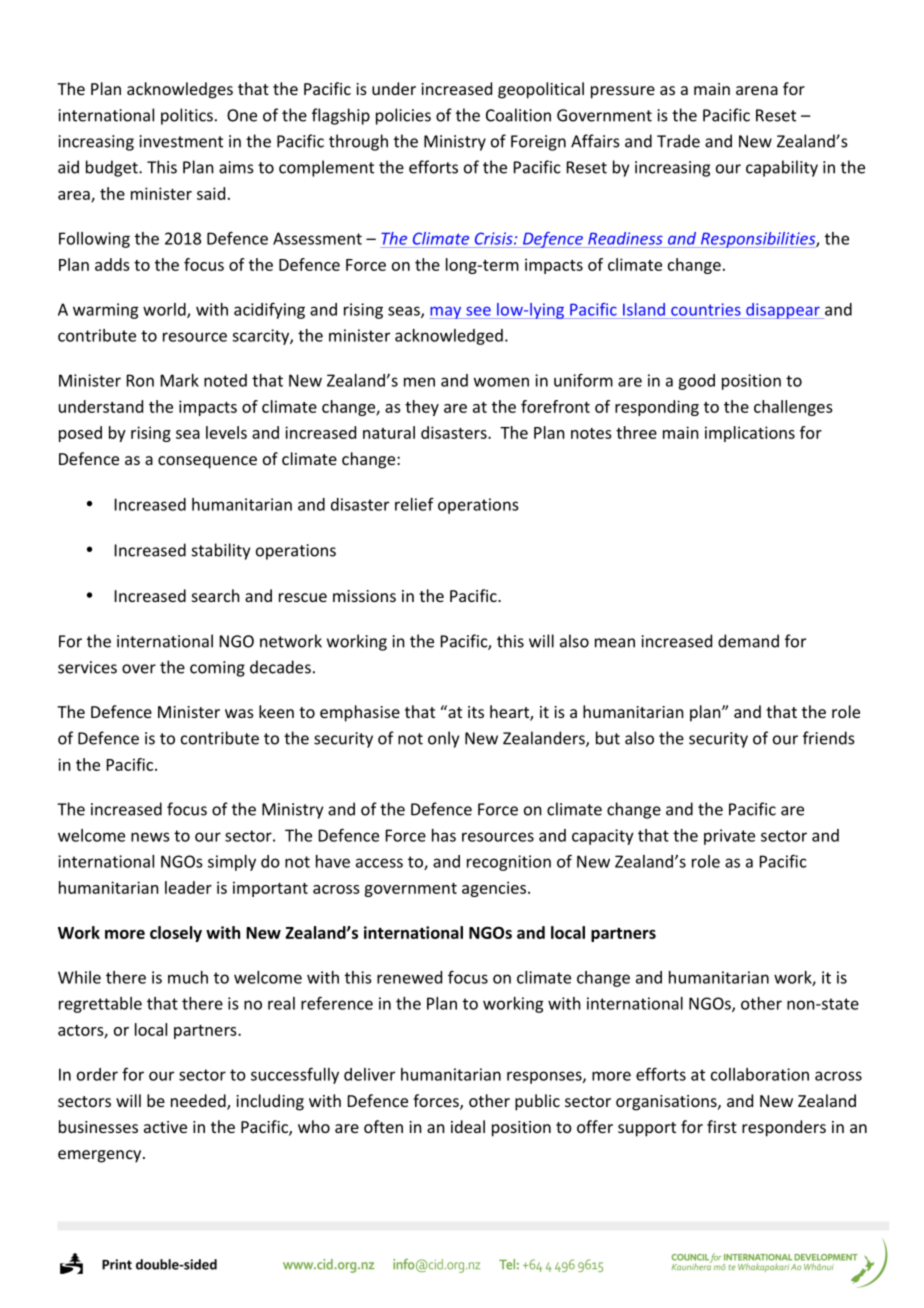  Describe the element at coordinates (187, 116) in the screenshot. I see `politics` at that location.
